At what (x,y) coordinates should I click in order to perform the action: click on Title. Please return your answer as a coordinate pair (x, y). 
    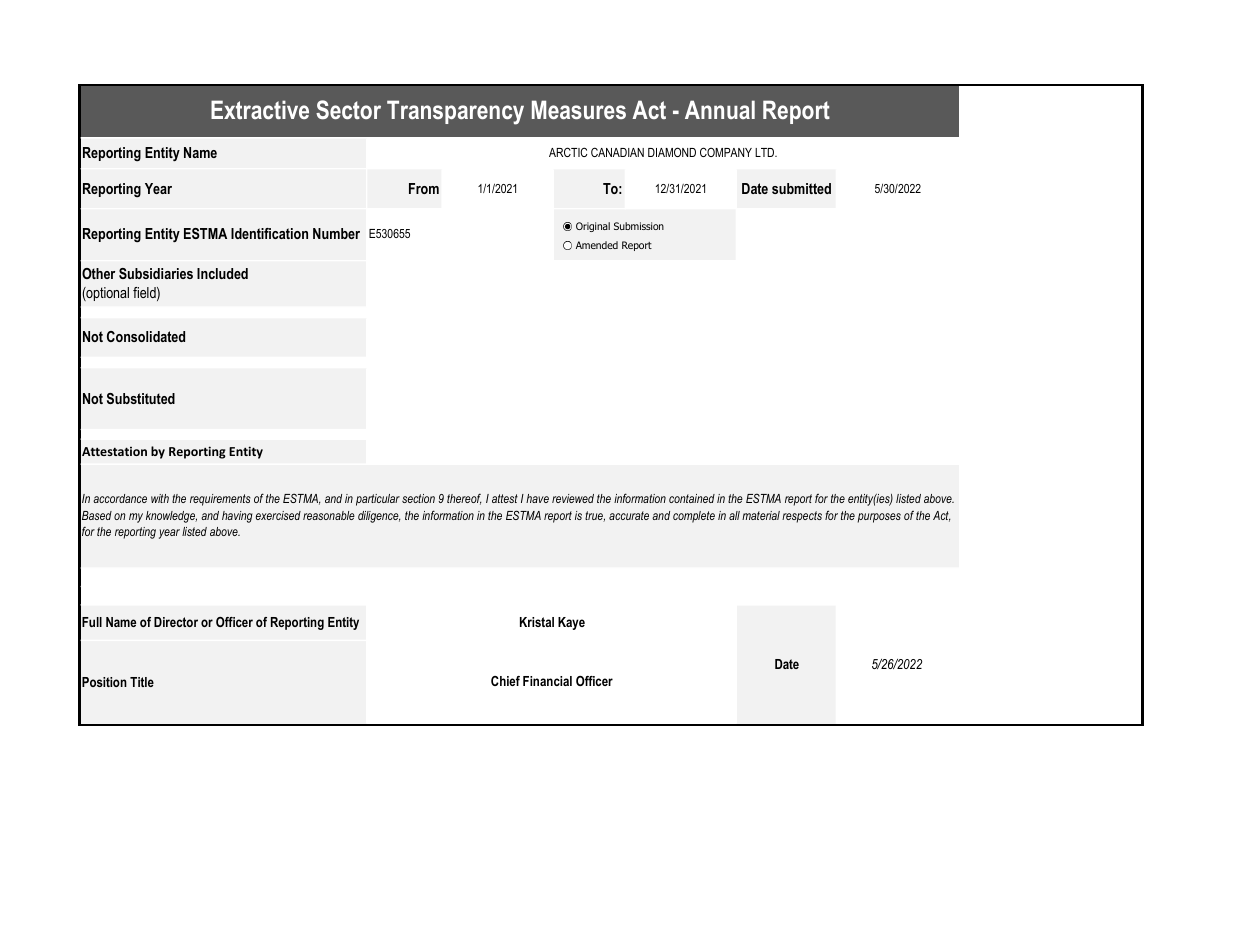
    Looking at the image, I should click on (142, 682).
